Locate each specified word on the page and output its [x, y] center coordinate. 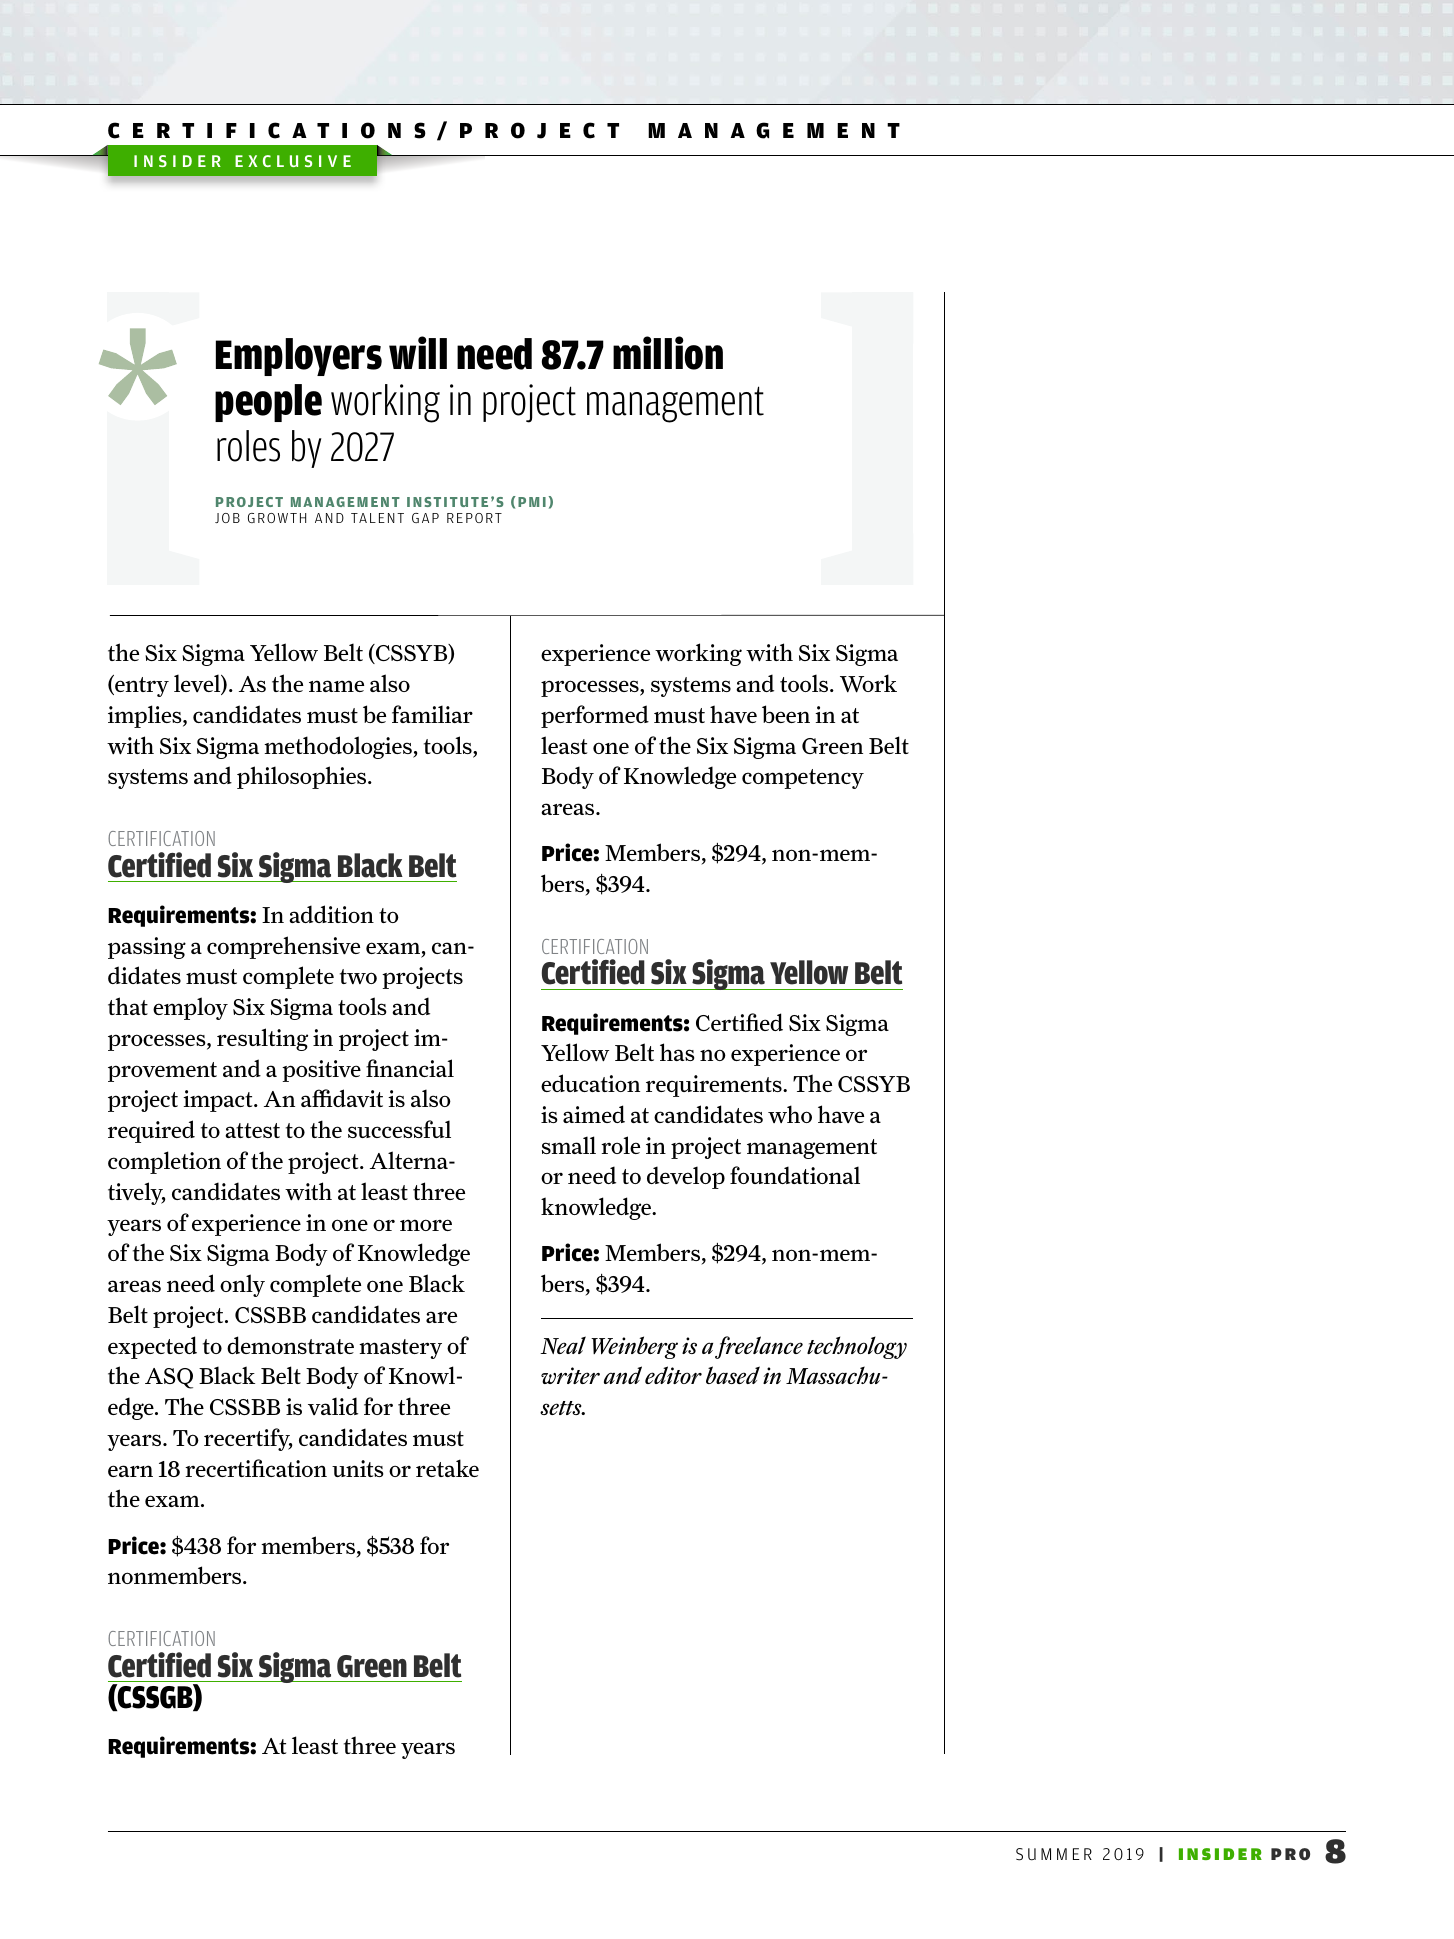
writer [570, 1375]
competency [803, 779]
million [668, 353]
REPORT [474, 518]
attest [252, 1130]
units [358, 1468]
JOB [227, 518]
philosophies [303, 777]
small [569, 1145]
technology [857, 1347]
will [418, 352]
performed [595, 716]
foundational [795, 1175]
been [786, 714]
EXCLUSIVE [293, 161]
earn [130, 1471]
